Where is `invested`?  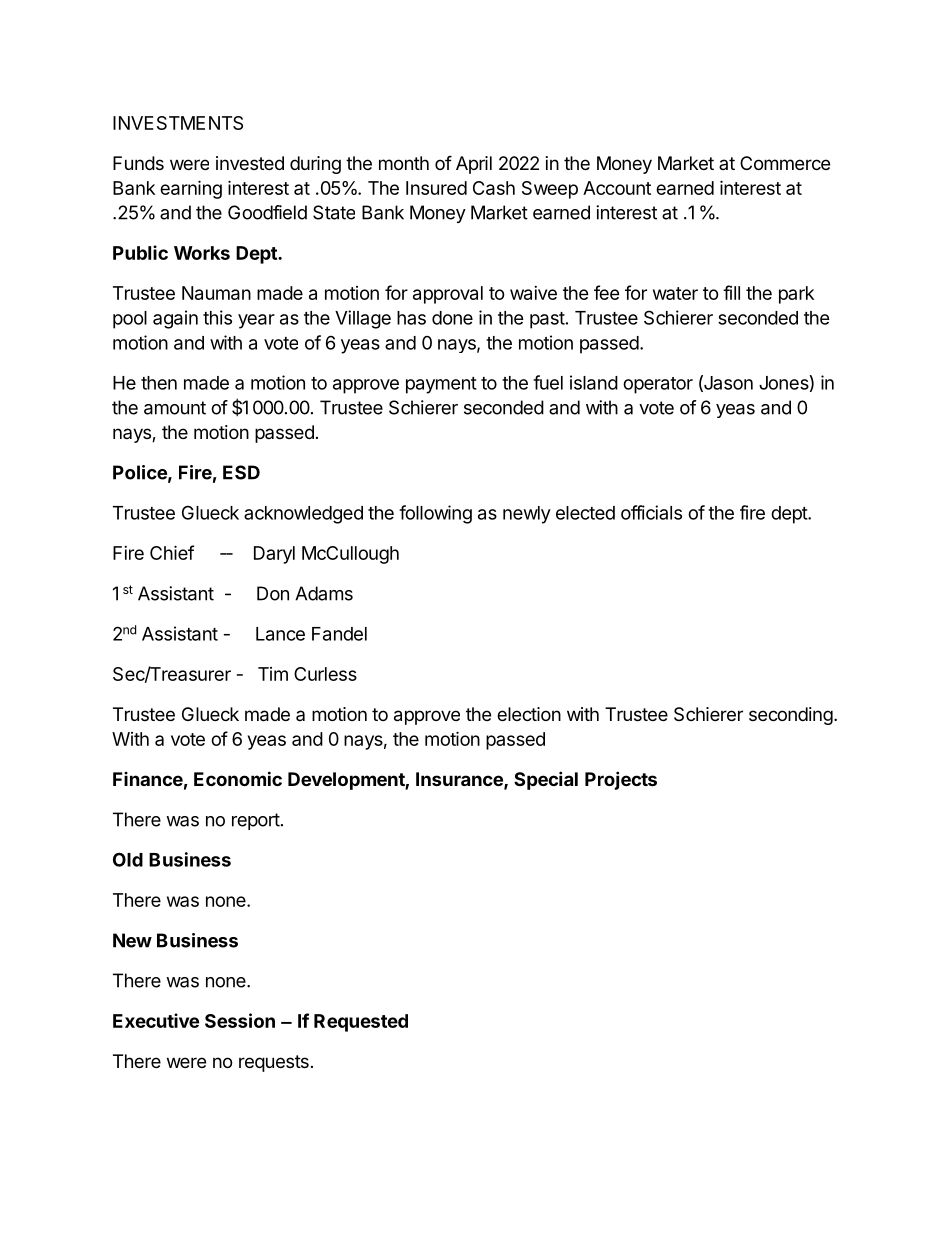
invested is located at coordinates (250, 163).
